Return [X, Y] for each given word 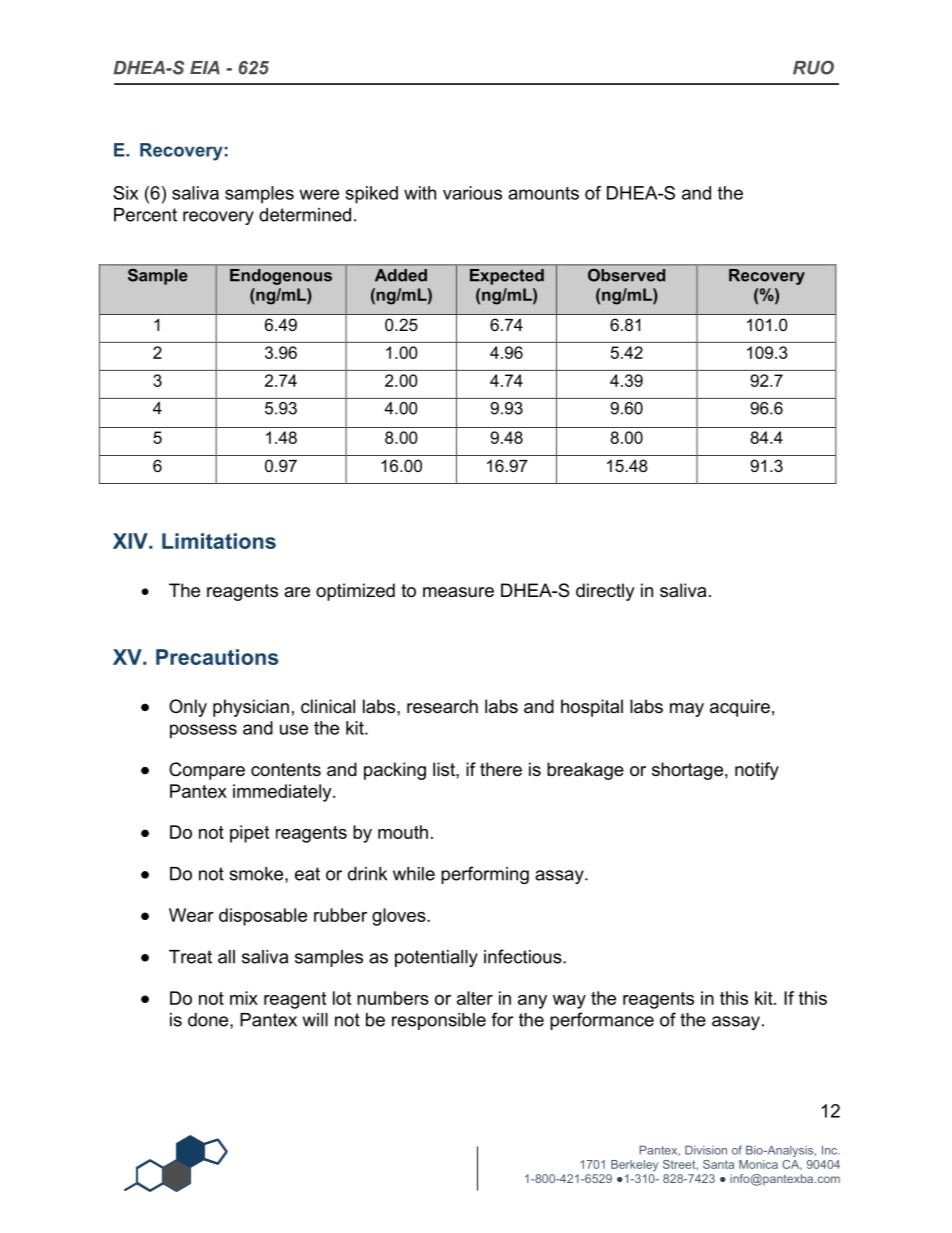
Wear [191, 915]
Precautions [217, 657]
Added [401, 275]
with [420, 193]
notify [757, 771]
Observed [626, 275]
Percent [145, 215]
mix [244, 998]
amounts [543, 193]
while [414, 874]
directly [605, 592]
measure [458, 592]
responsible [439, 1021]
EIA [205, 67]
